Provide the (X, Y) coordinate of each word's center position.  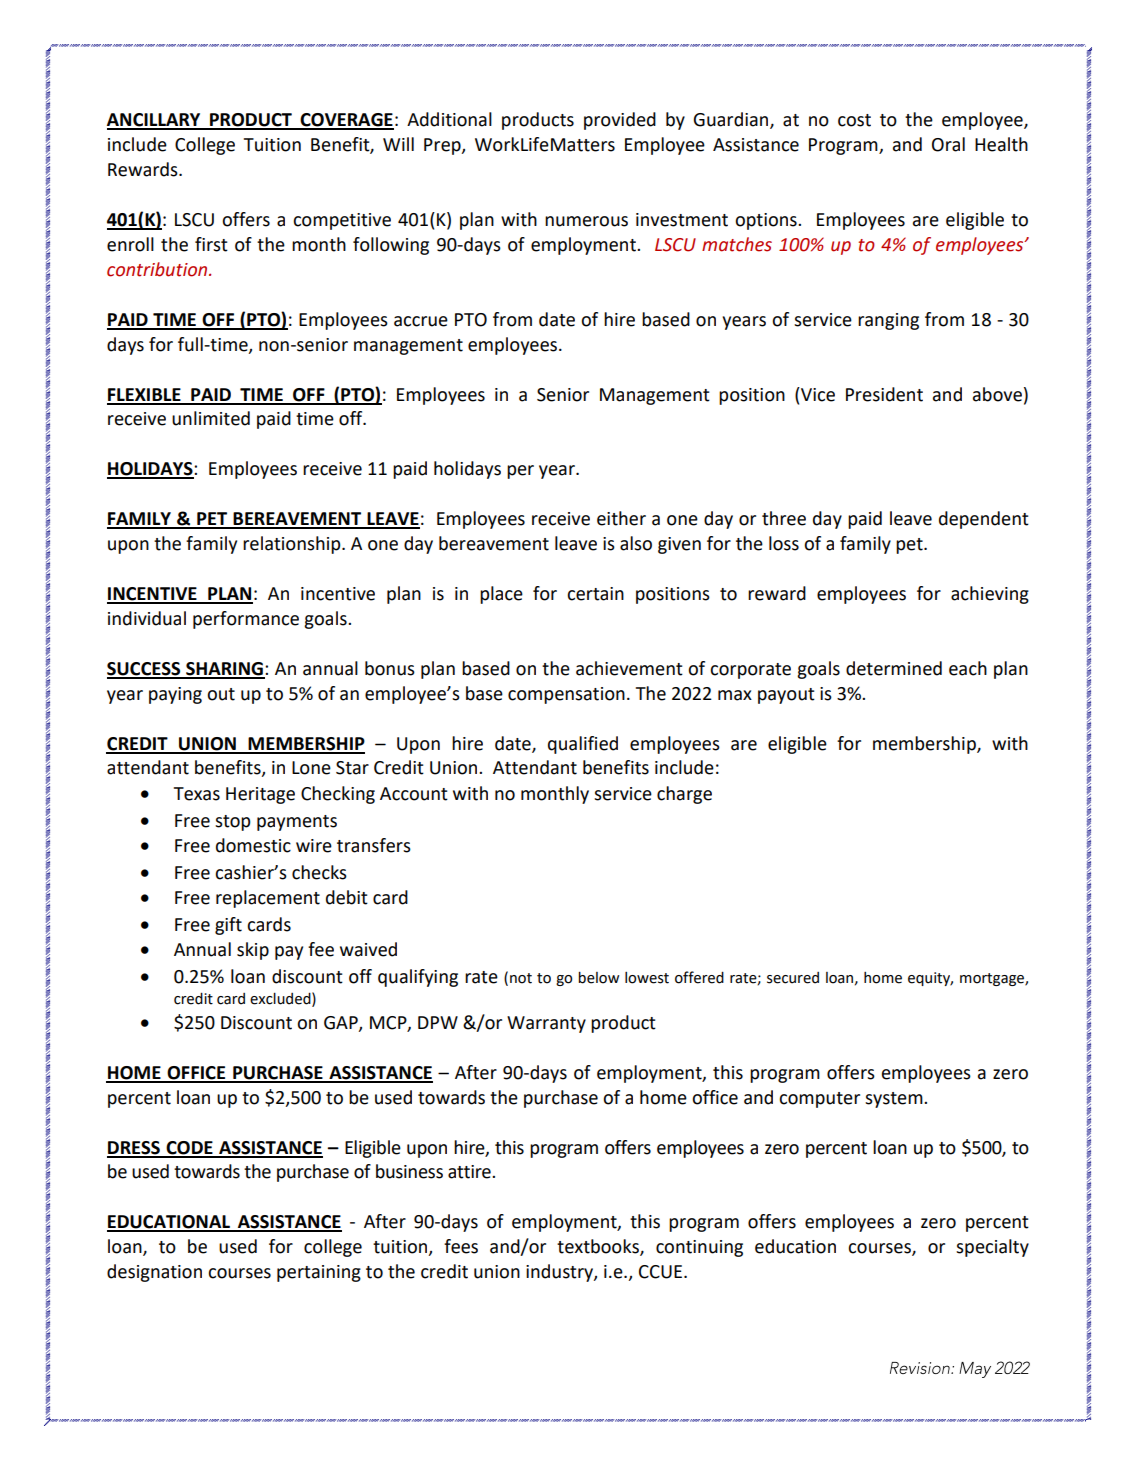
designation (154, 1273)
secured (793, 978)
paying (175, 695)
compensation (566, 695)
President (884, 394)
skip (253, 951)
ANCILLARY (155, 121)
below (598, 977)
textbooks (599, 1247)
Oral (948, 144)
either (621, 518)
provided (620, 121)
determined (894, 668)
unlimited (211, 418)
